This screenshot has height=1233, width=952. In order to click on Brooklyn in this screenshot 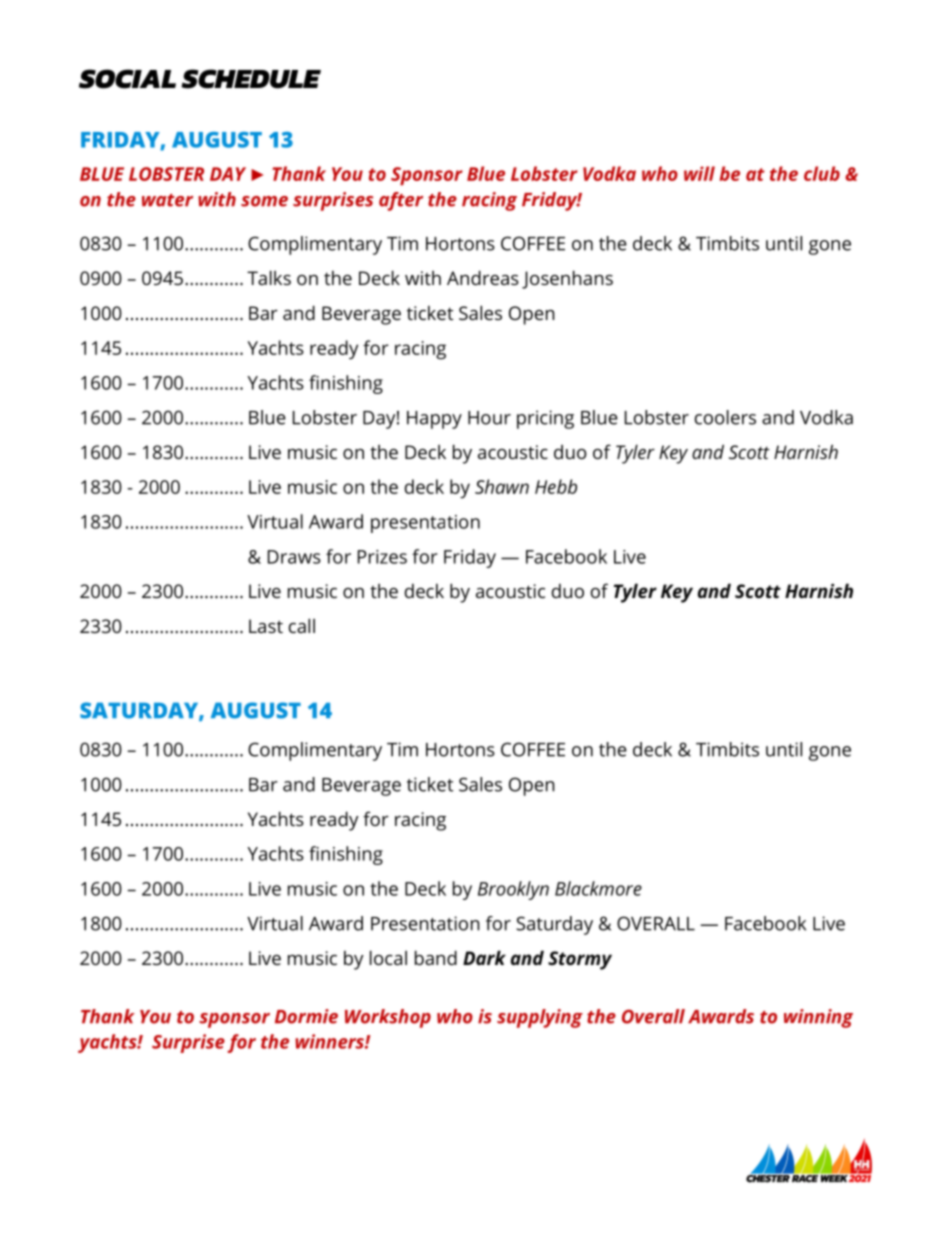, I will do `click(513, 890)`.
